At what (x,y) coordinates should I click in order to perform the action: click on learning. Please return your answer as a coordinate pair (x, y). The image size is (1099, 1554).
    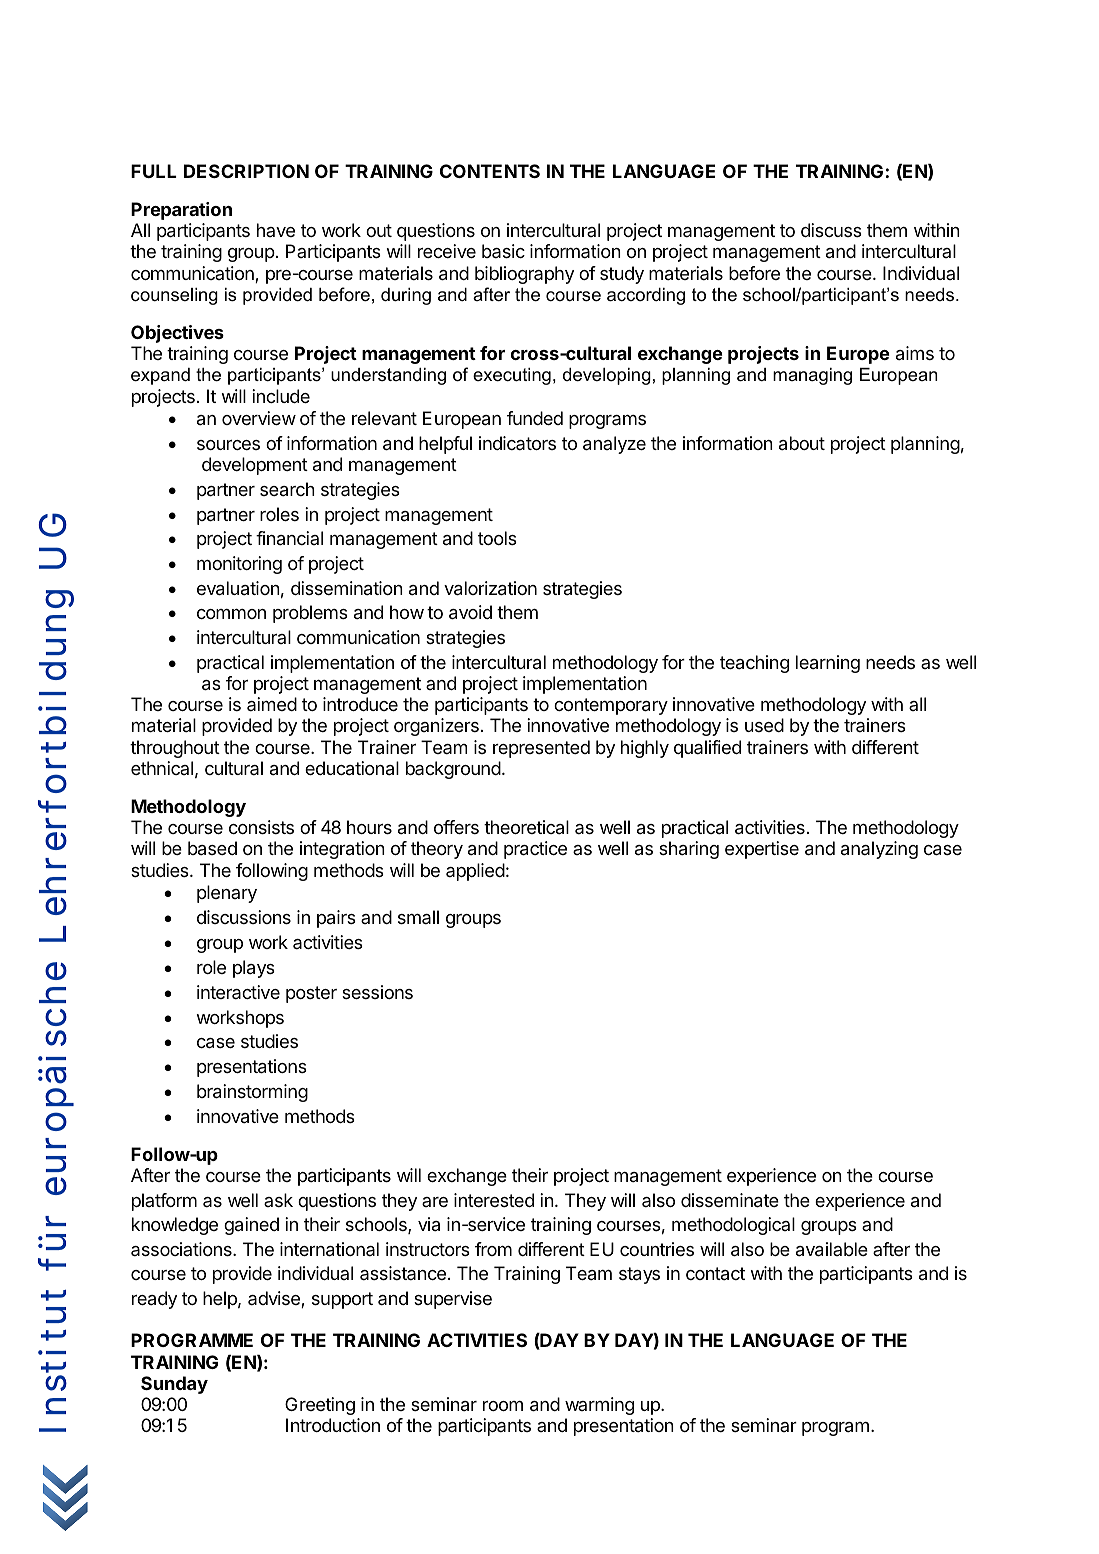
    Looking at the image, I should click on (828, 664).
